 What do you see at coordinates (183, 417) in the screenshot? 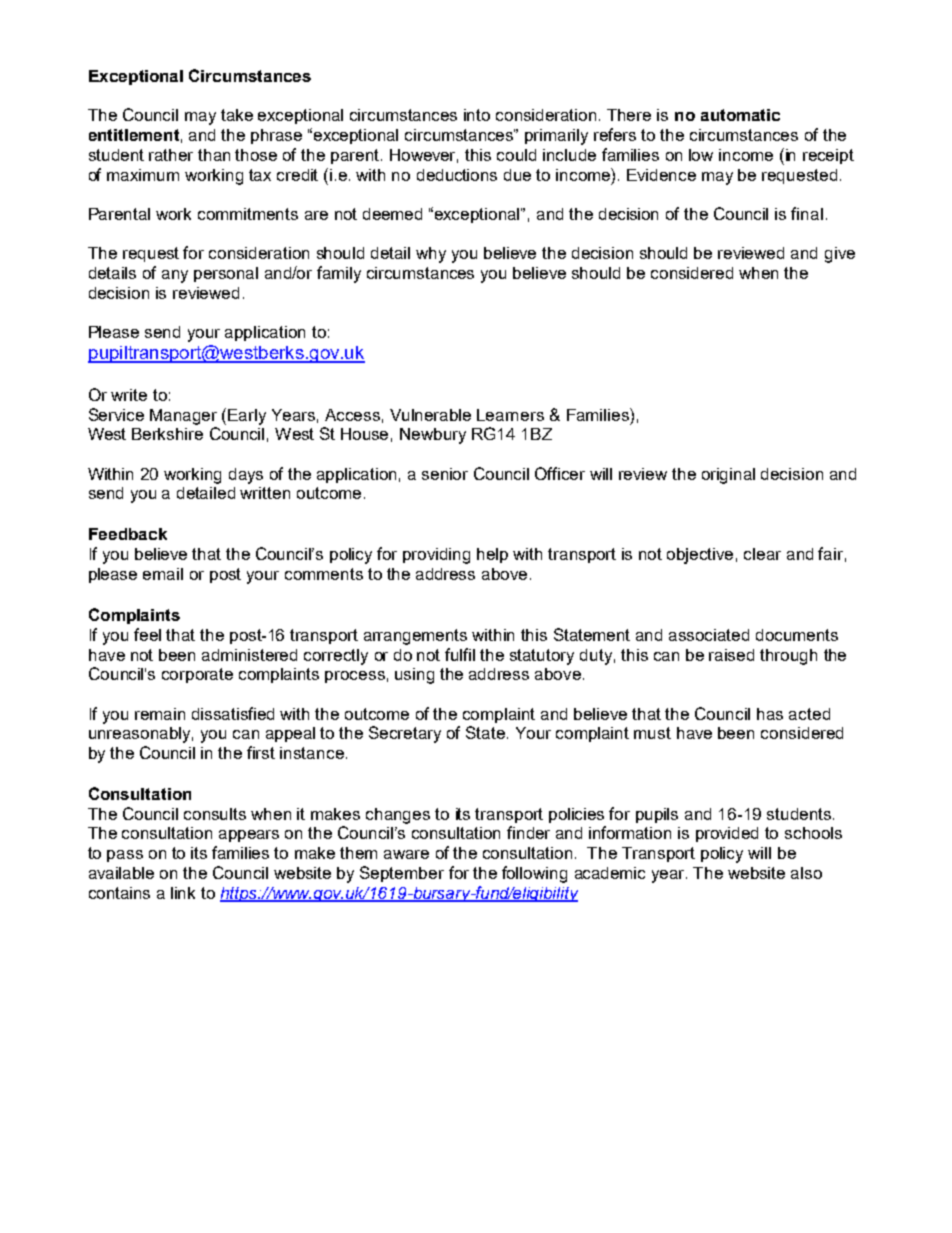
I see `Manager` at bounding box center [183, 417].
